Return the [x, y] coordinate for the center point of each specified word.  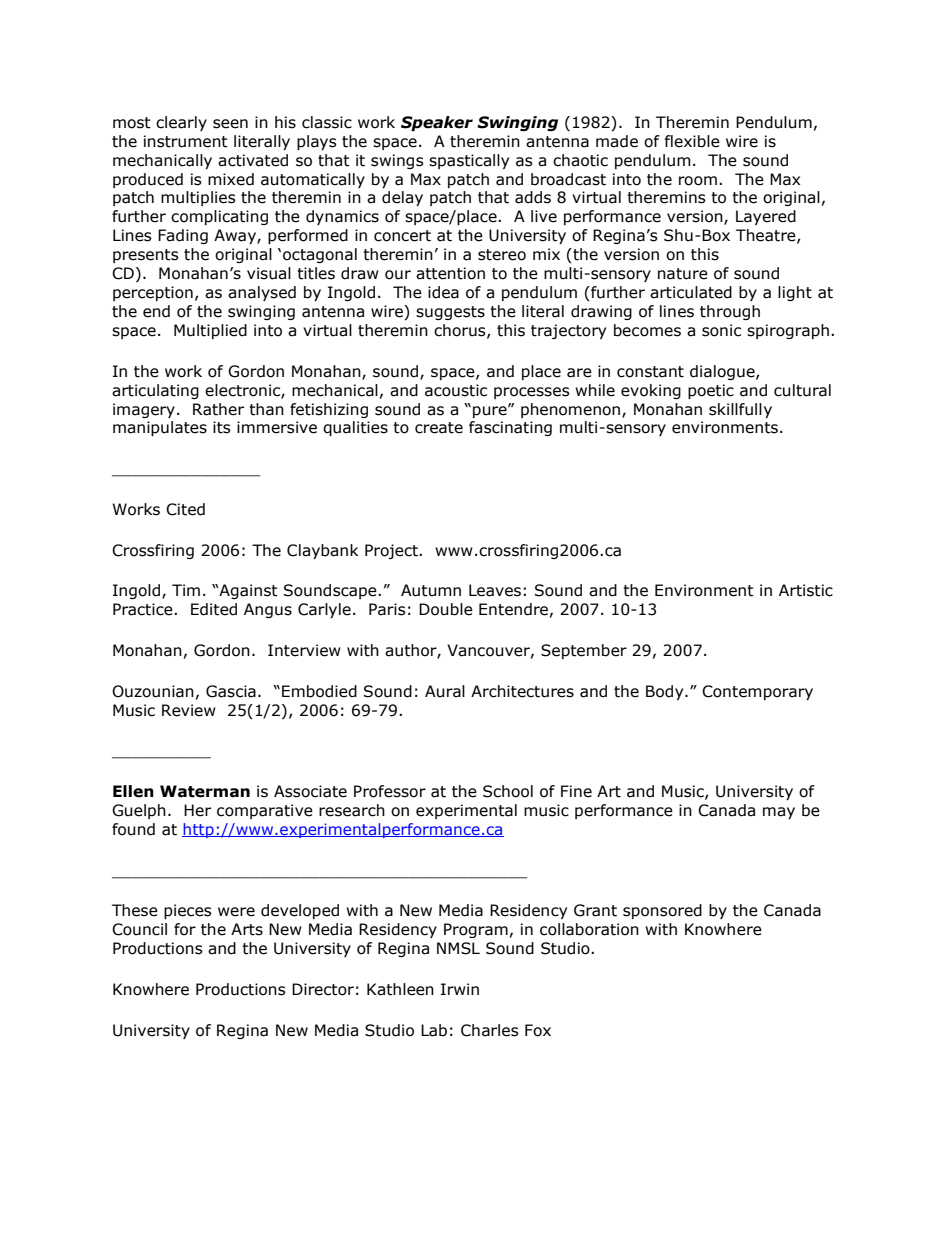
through [730, 312]
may [779, 813]
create [439, 428]
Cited [185, 509]
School [508, 791]
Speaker [437, 123]
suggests [450, 313]
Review [189, 710]
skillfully [740, 410]
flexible [692, 141]
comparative [265, 811]
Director [323, 989]
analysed [262, 293]
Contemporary [757, 692]
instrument [186, 141]
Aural [445, 691]
